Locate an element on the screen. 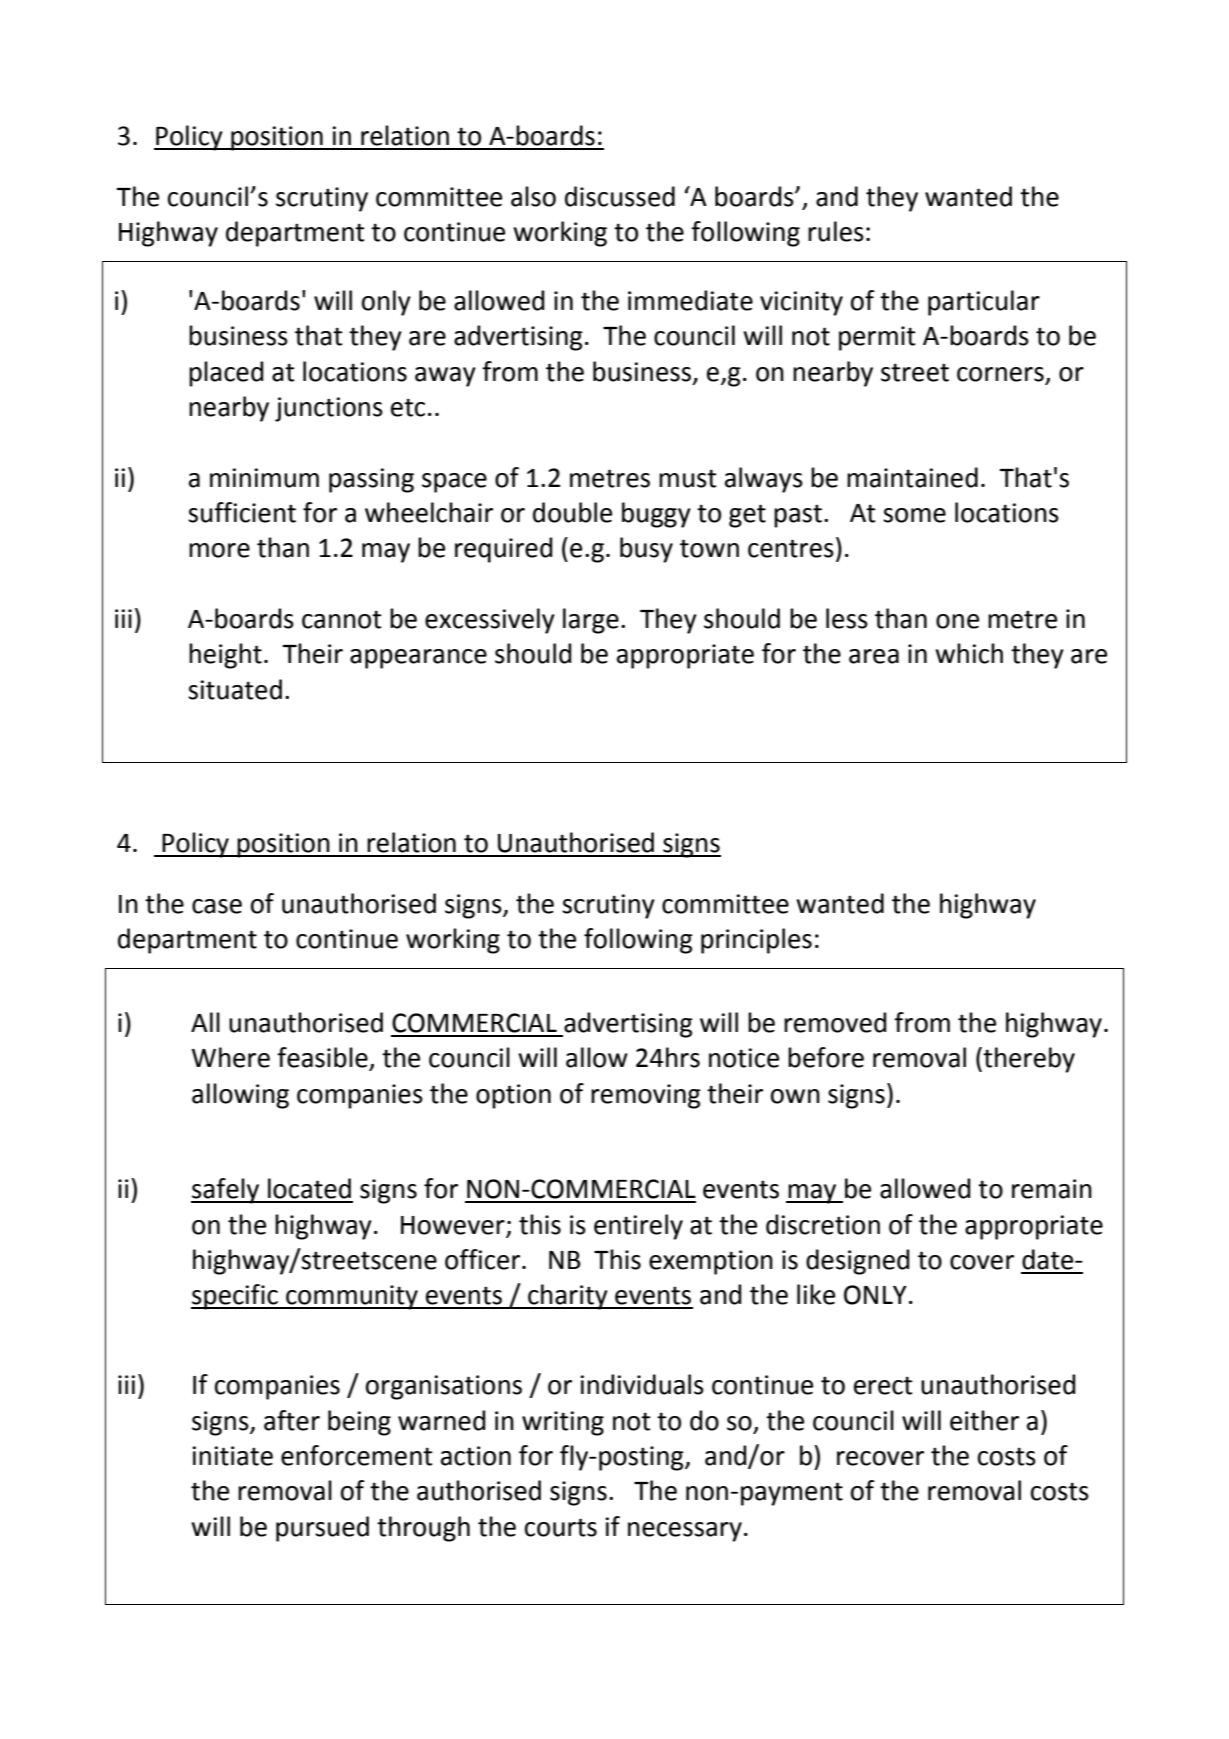  necessary is located at coordinates (685, 1532).
